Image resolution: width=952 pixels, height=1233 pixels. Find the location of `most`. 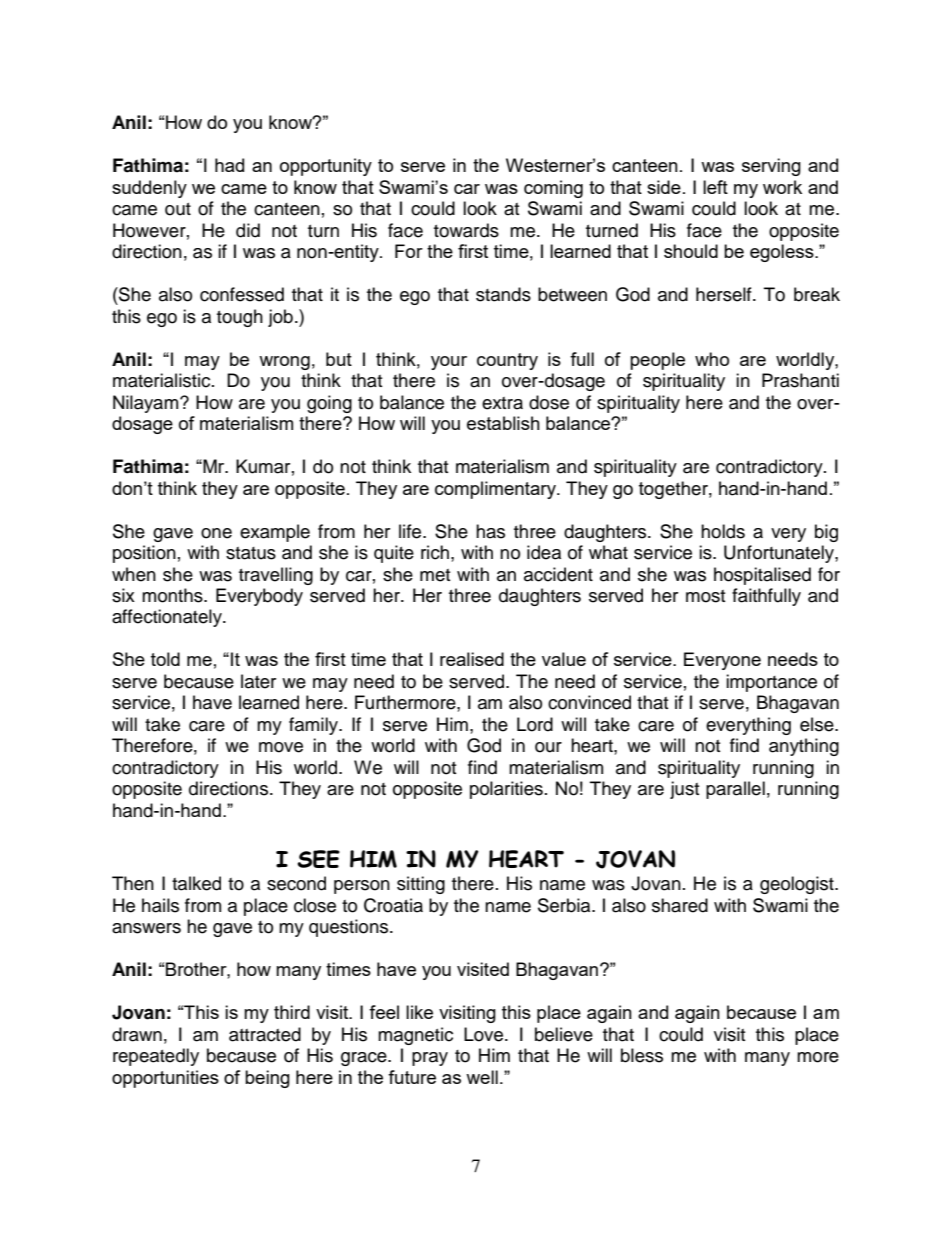

most is located at coordinates (705, 596).
